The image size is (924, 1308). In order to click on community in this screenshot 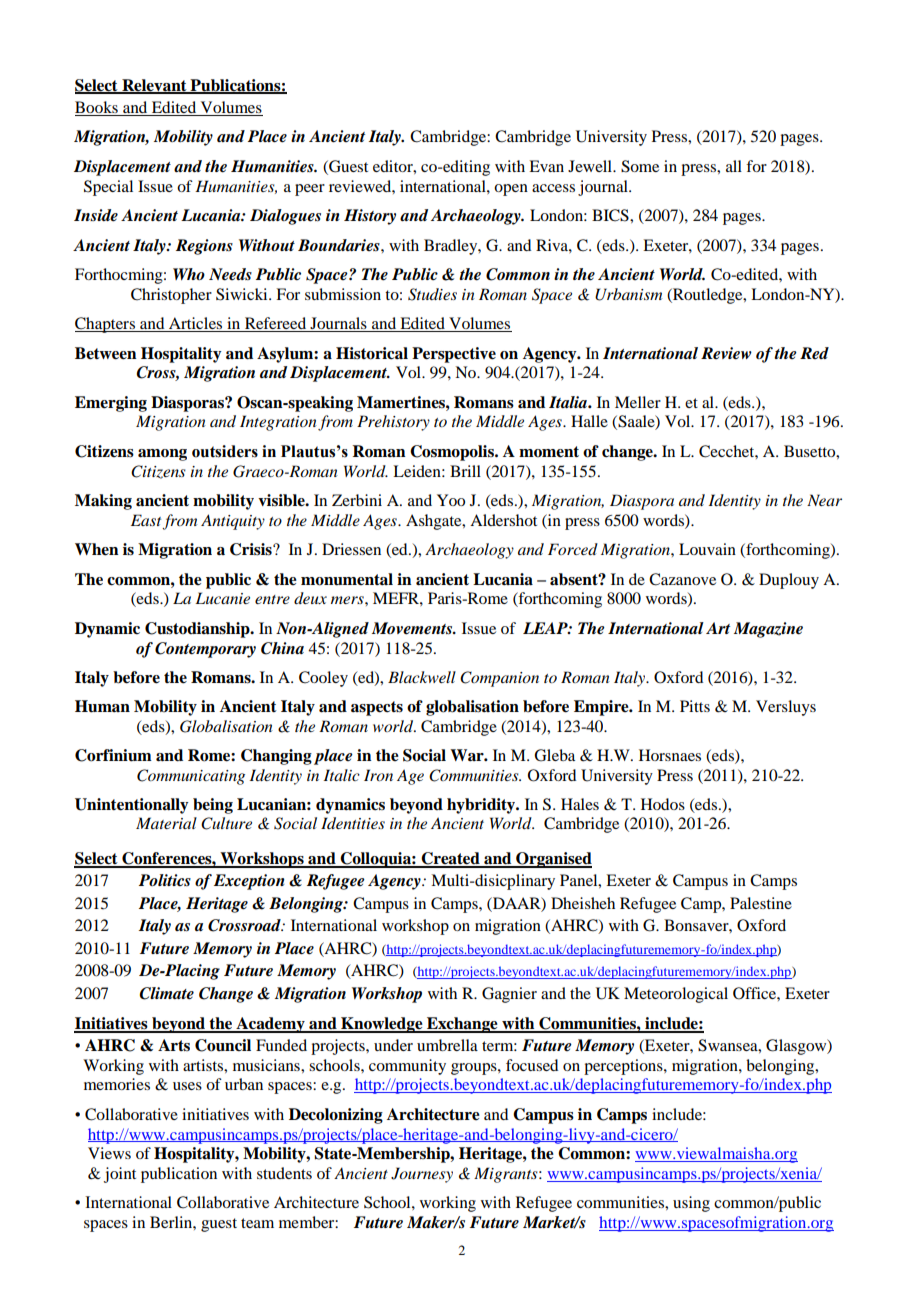, I will do `click(407, 1067)`.
